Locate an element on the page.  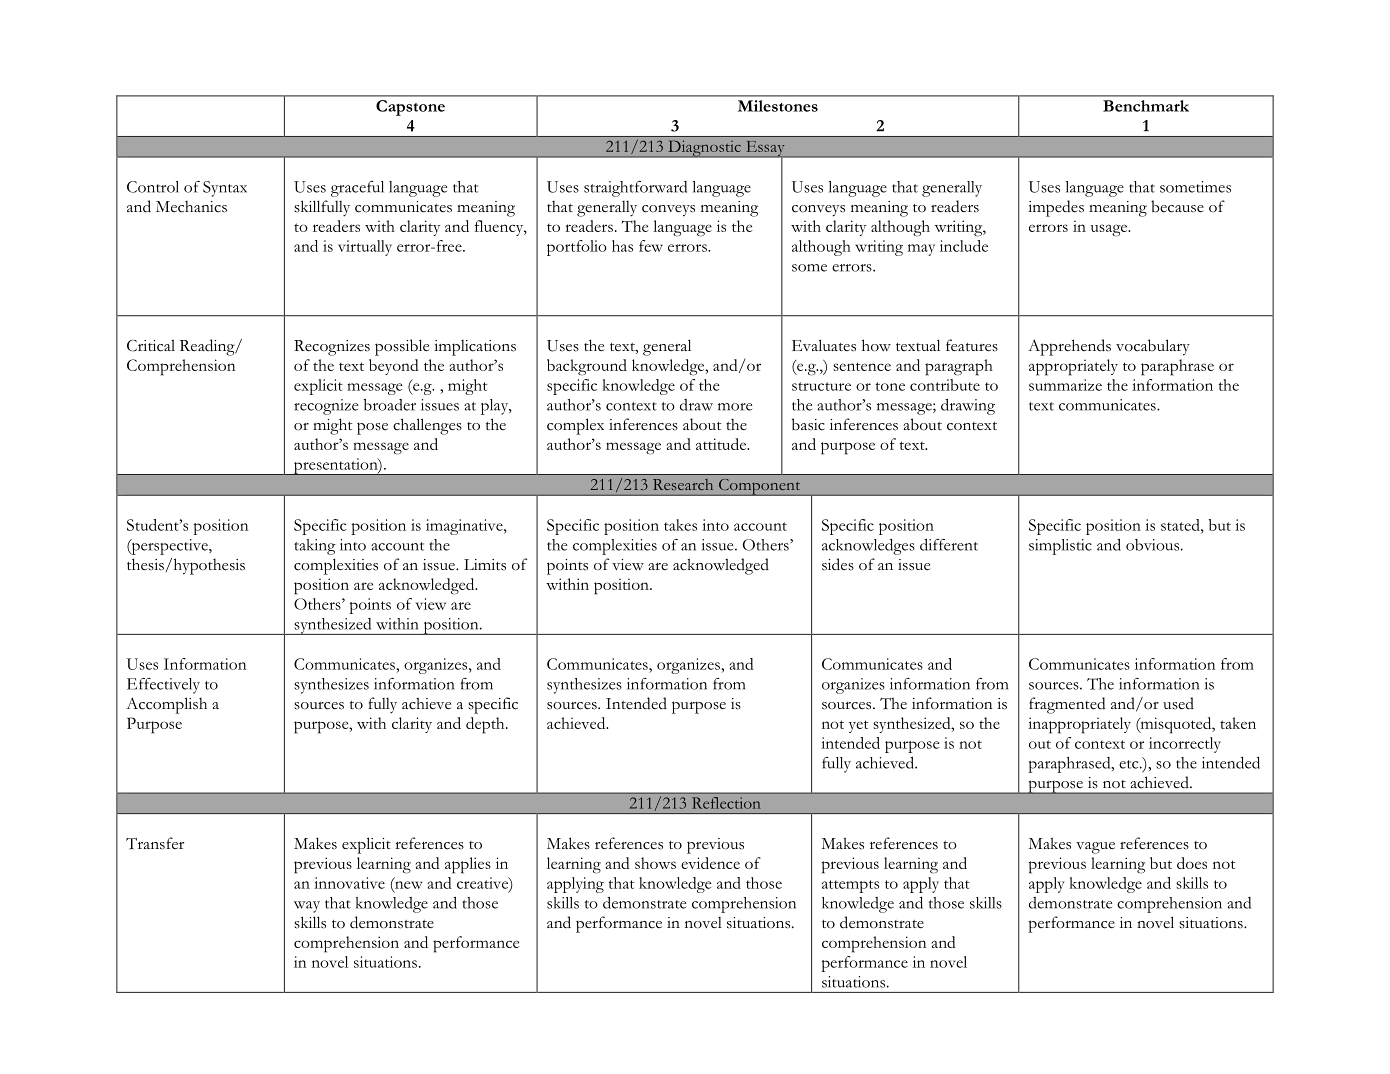
sides is located at coordinates (838, 564).
